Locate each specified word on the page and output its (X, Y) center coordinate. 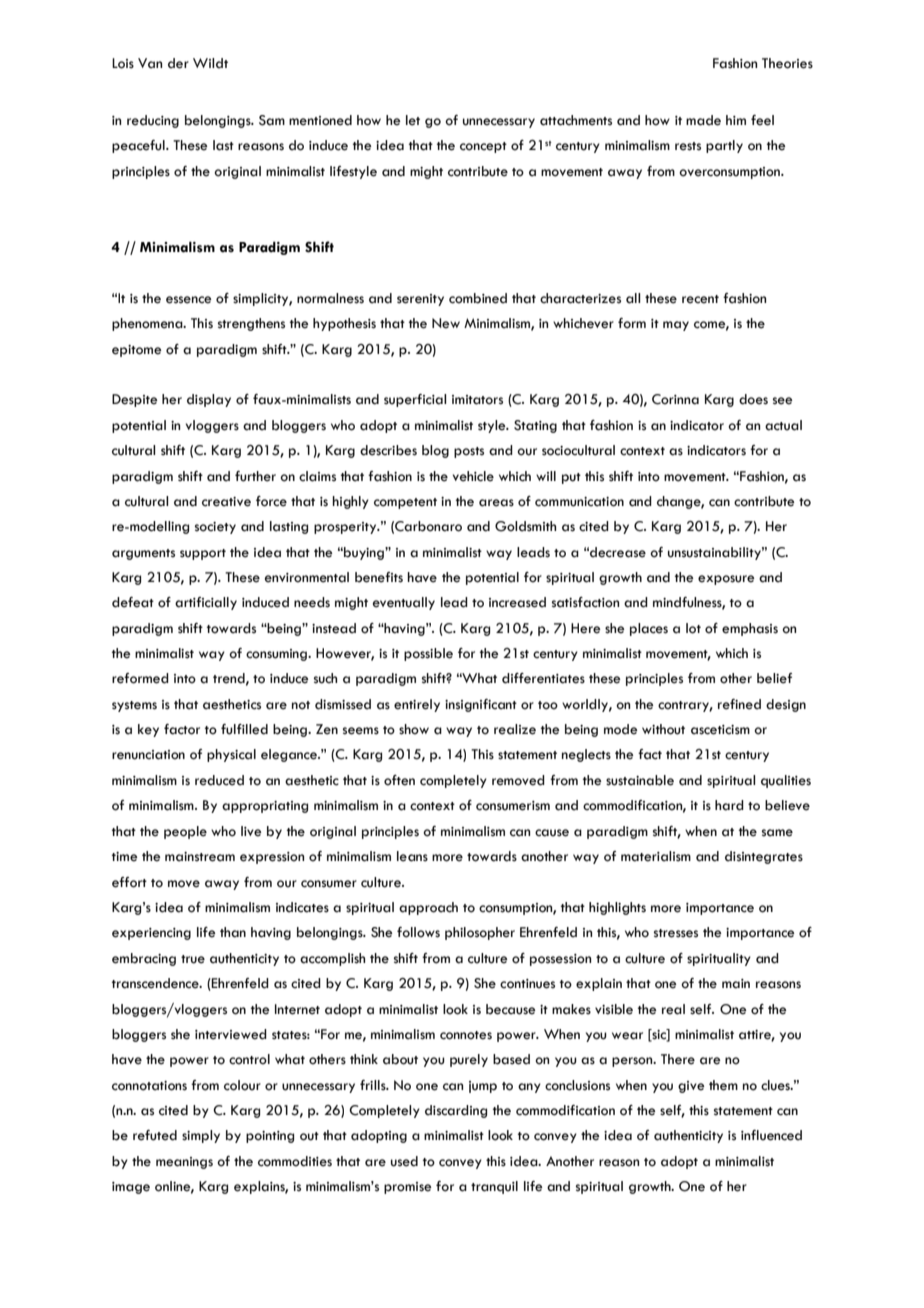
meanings (184, 1163)
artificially (206, 603)
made (703, 120)
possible (428, 654)
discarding (456, 1111)
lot (693, 628)
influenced (771, 1135)
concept (483, 147)
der (178, 63)
